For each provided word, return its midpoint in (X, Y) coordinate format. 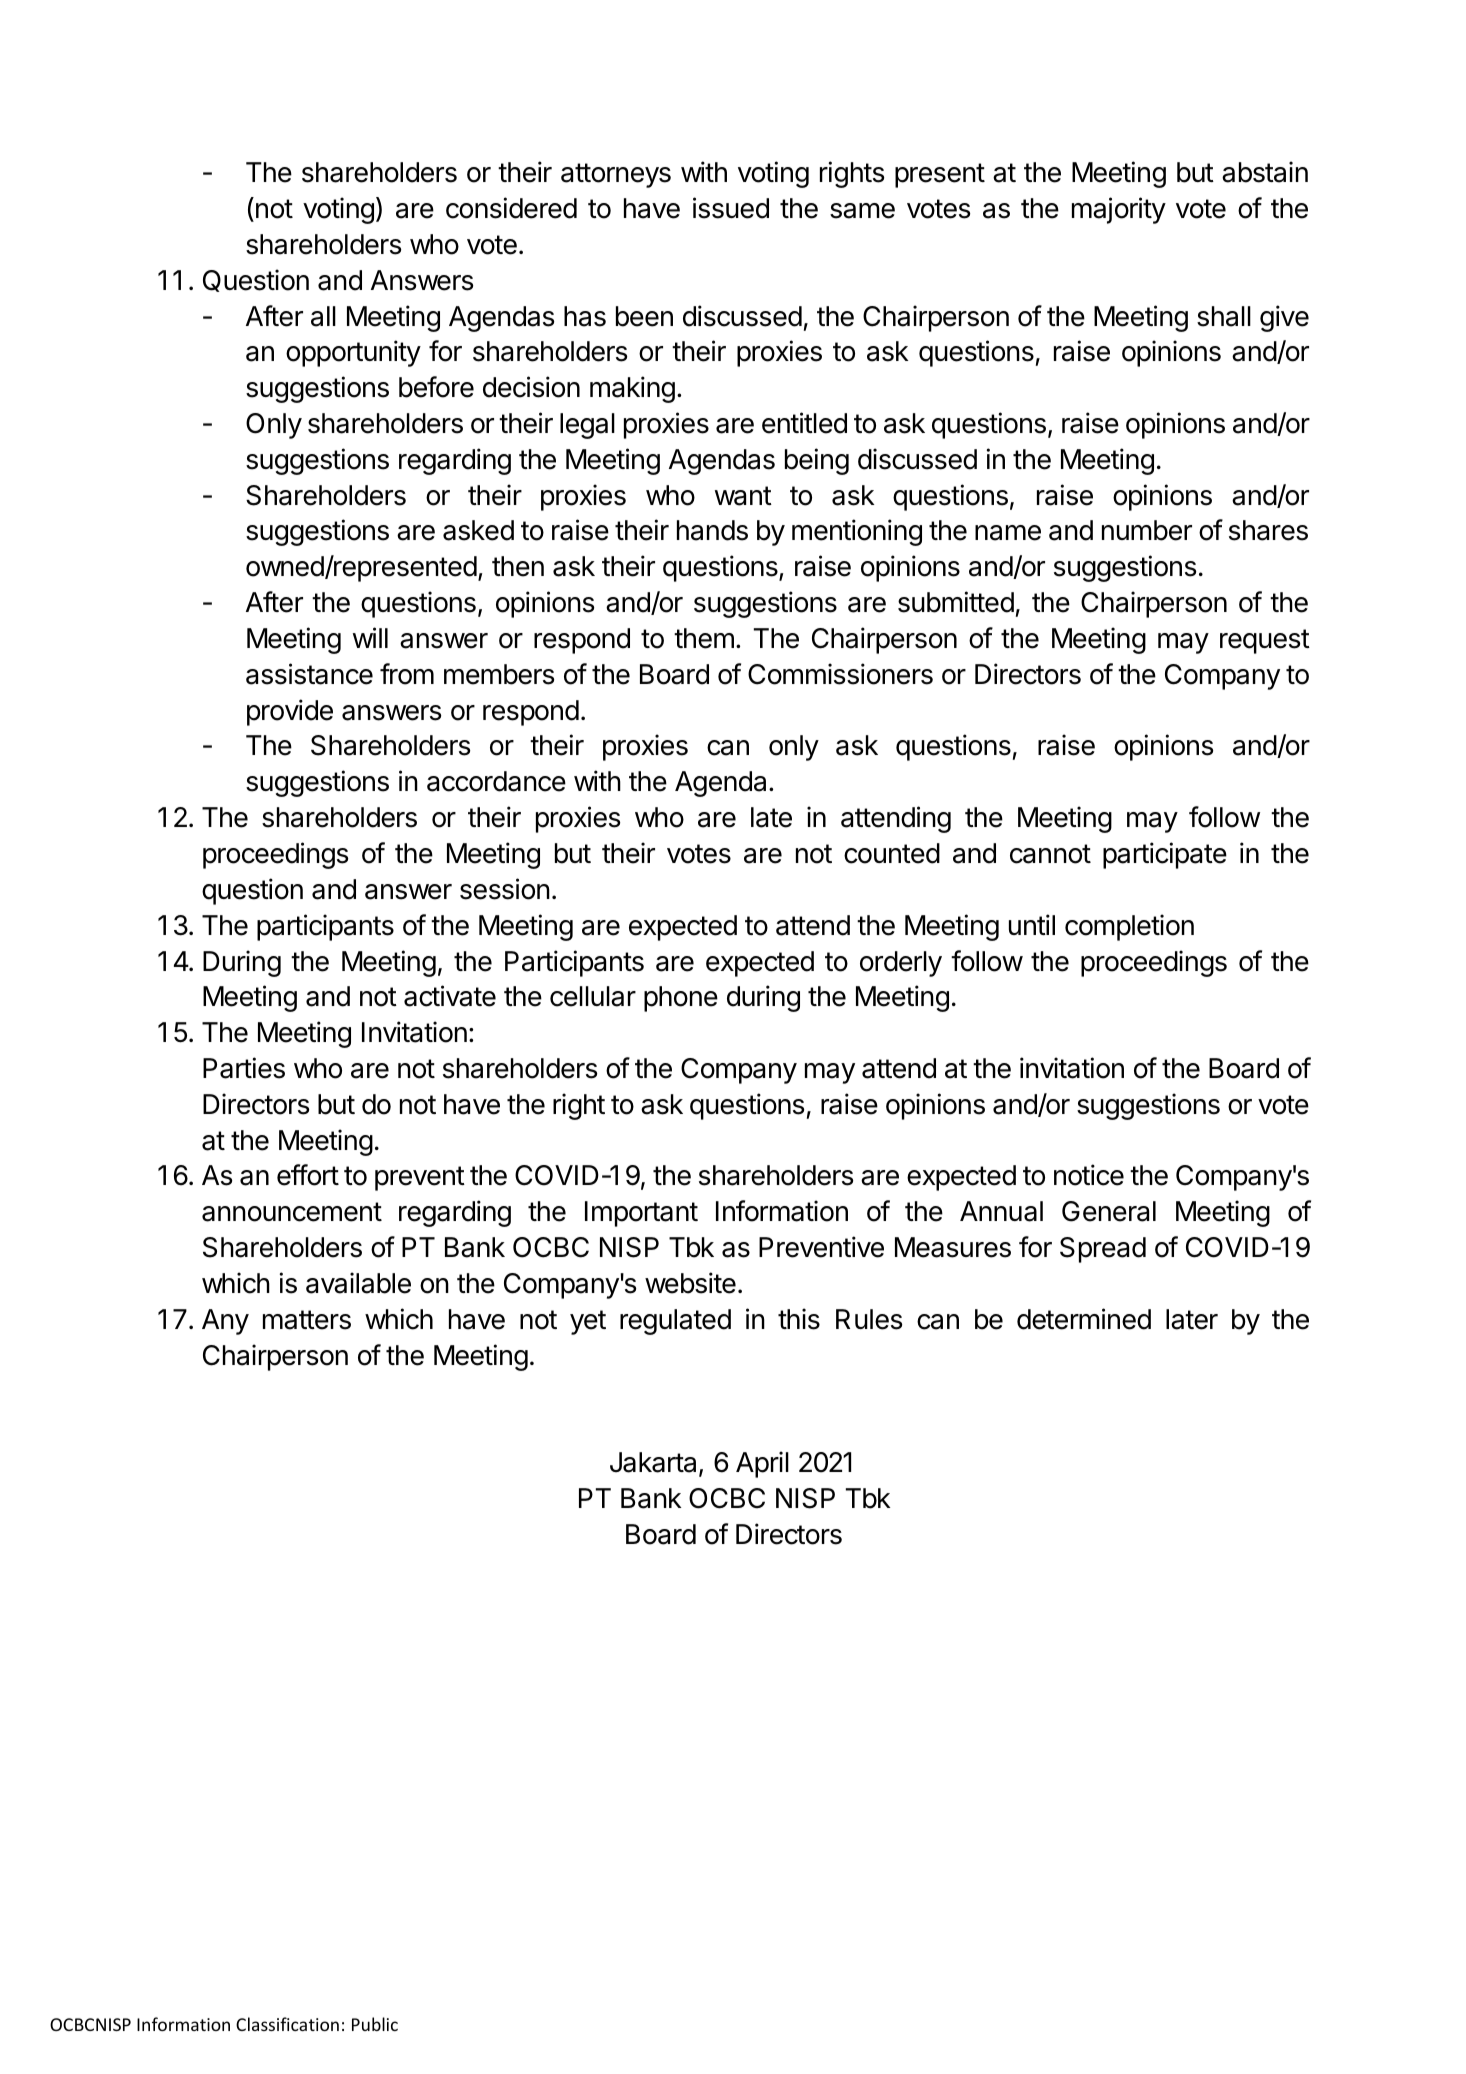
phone (681, 999)
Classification (287, 2024)
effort (308, 1175)
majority (1119, 210)
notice (1089, 1175)
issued (731, 208)
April (762, 1464)
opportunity (353, 353)
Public (375, 2024)
